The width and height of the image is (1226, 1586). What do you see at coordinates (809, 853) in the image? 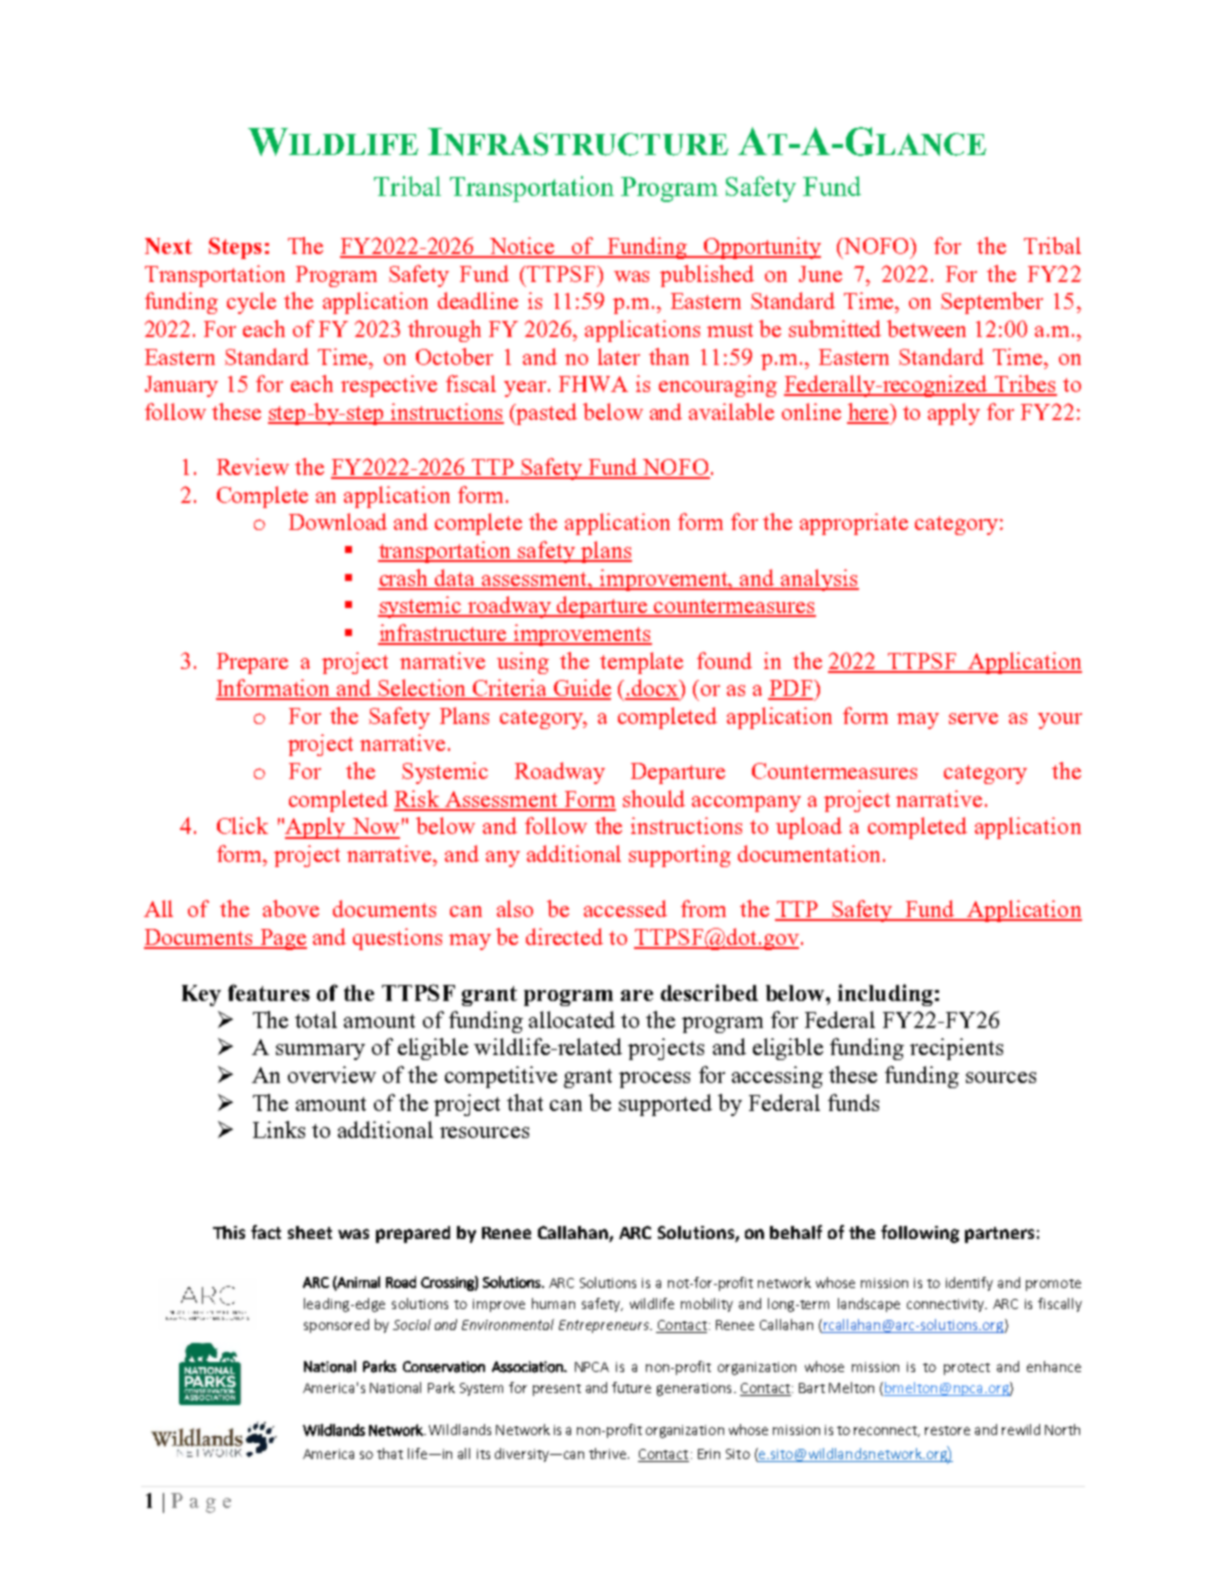
I see `documentation` at bounding box center [809, 853].
